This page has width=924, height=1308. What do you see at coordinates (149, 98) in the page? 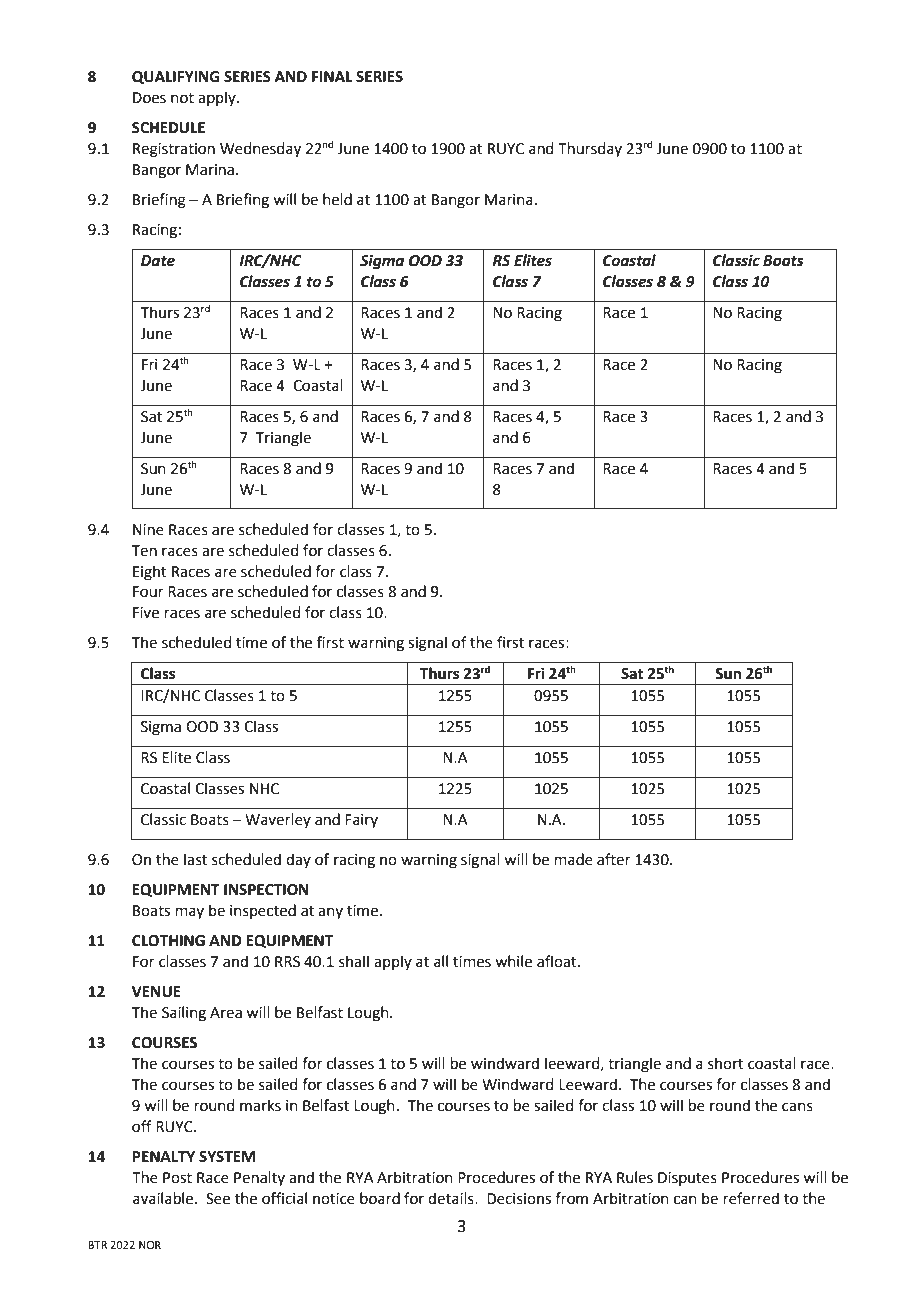
I see `Does` at bounding box center [149, 98].
